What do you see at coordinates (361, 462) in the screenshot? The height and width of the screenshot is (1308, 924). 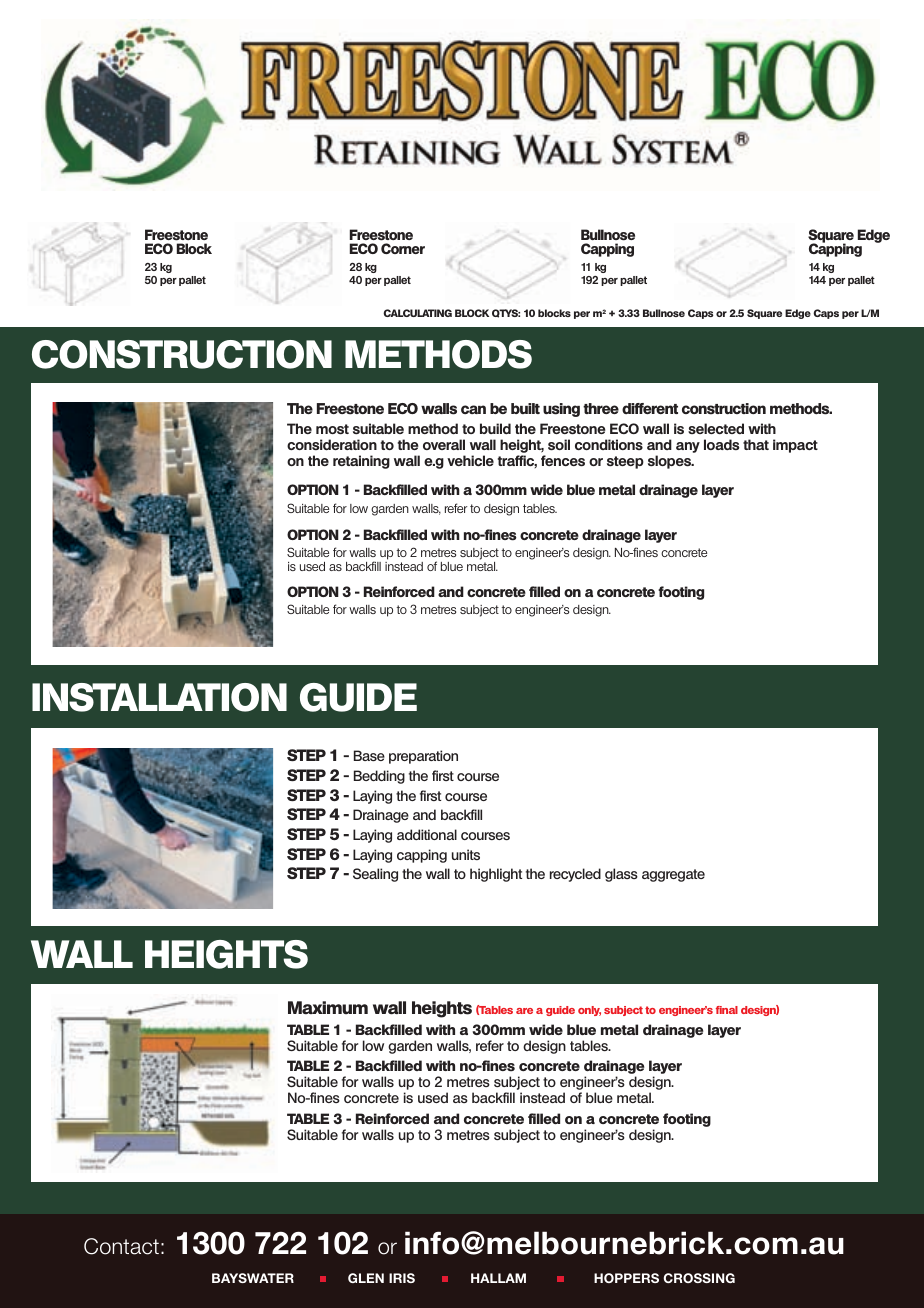 I see `retaining` at bounding box center [361, 462].
